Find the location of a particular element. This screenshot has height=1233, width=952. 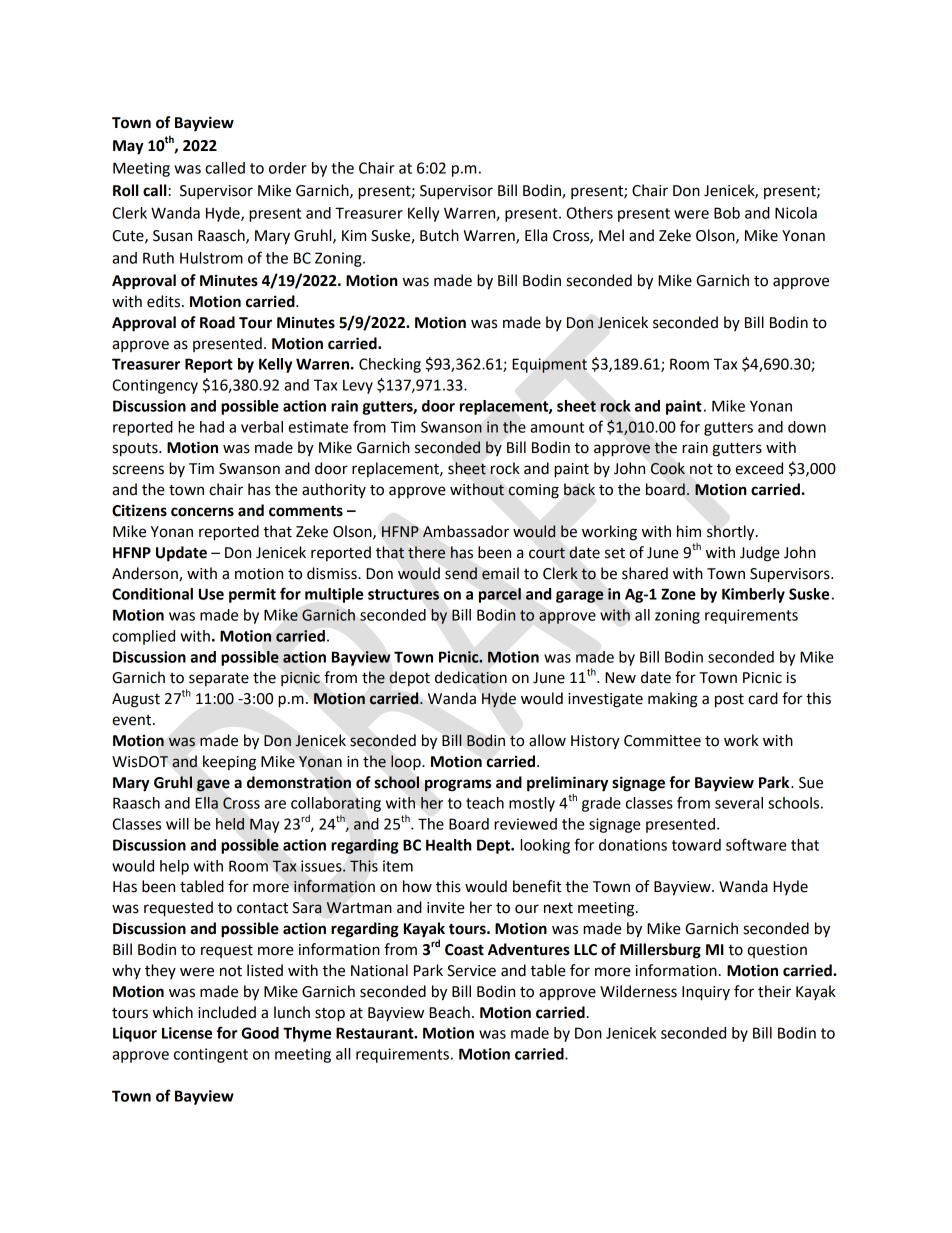

License is located at coordinates (187, 1033).
